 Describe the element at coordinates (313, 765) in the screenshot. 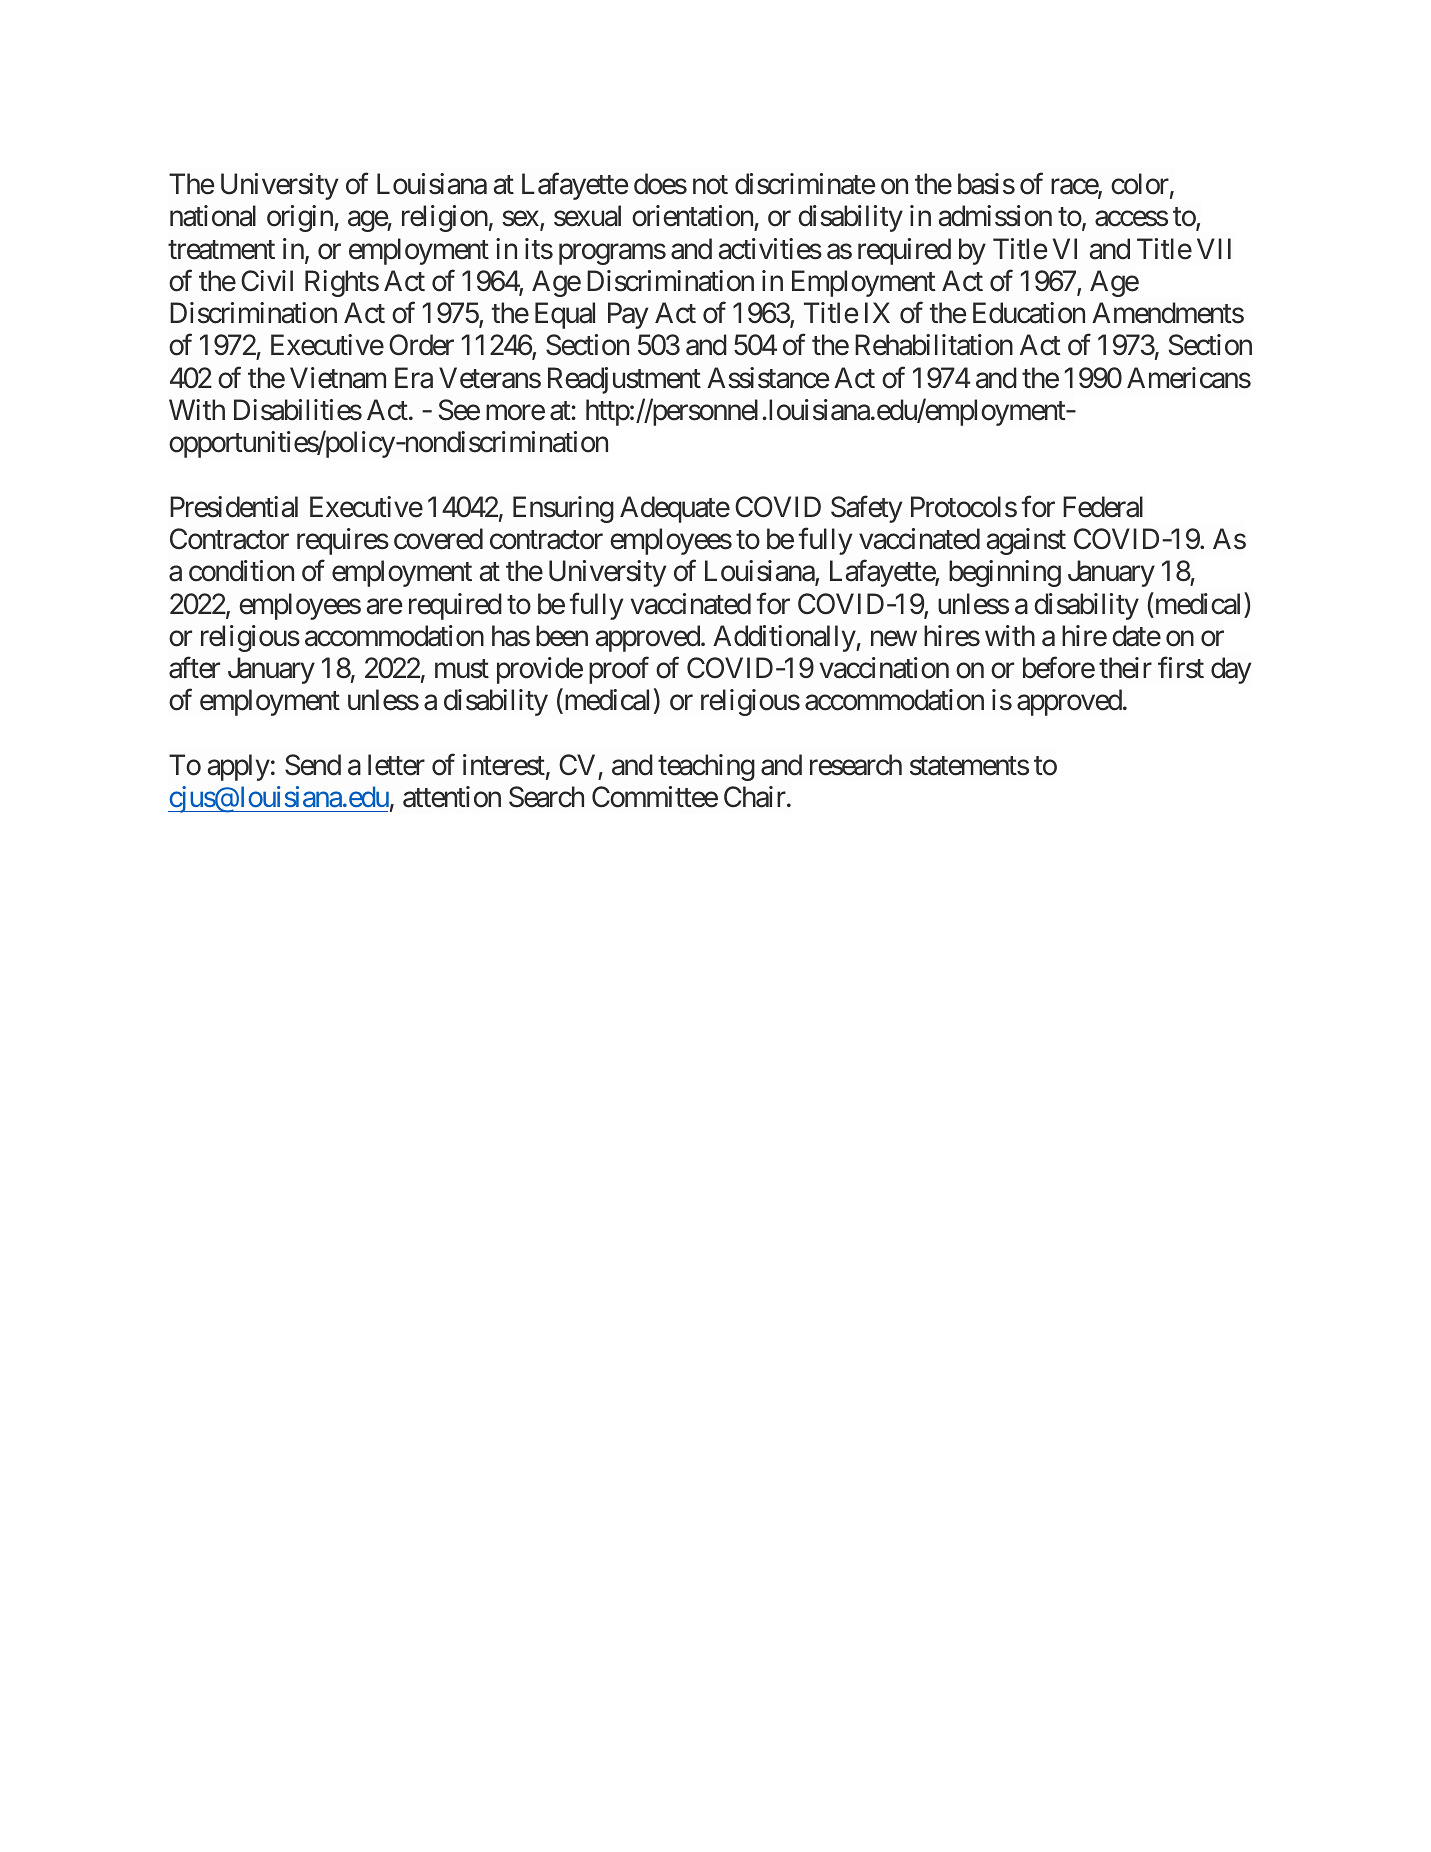

I see `Send` at that location.
